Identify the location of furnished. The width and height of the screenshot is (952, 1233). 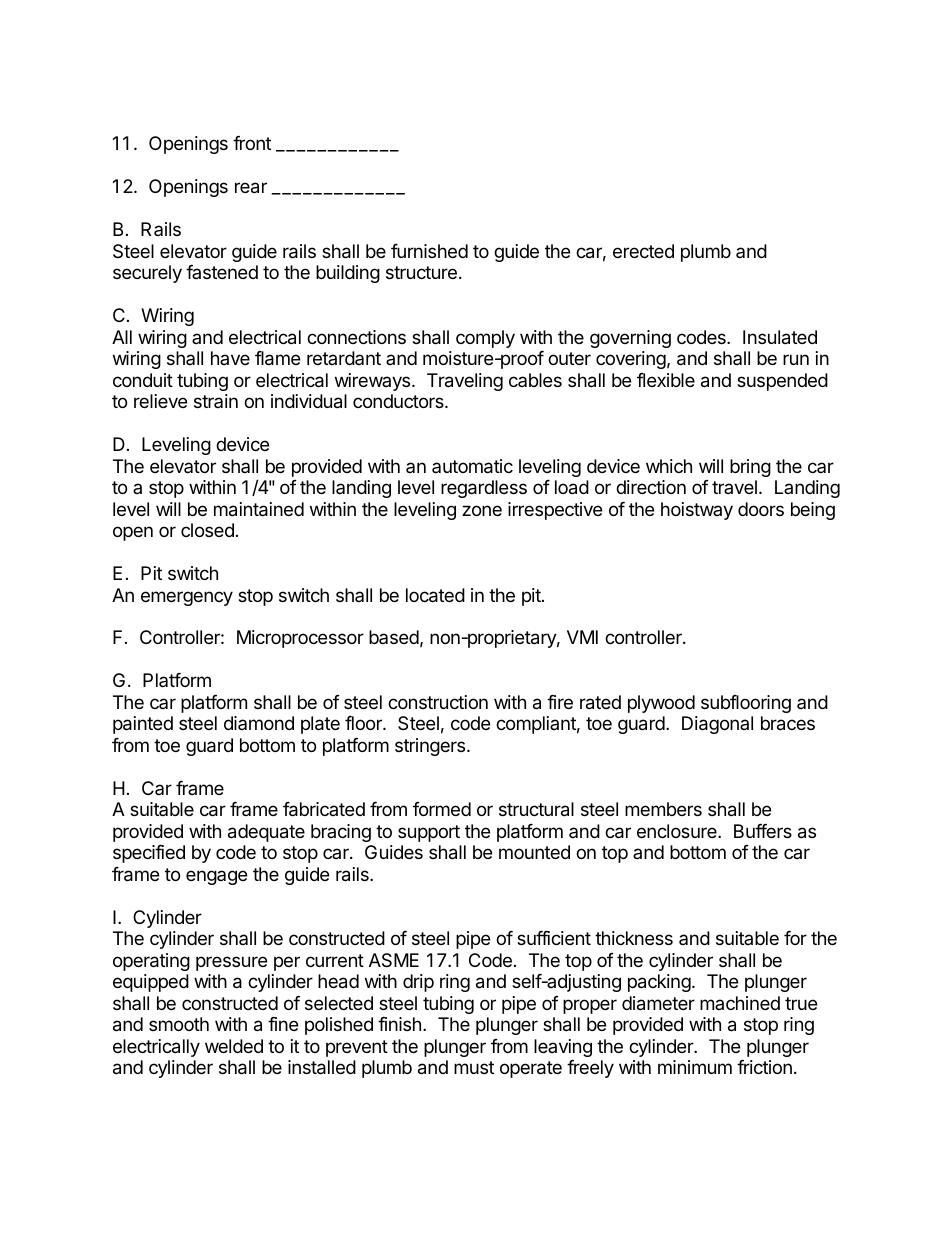
(429, 251).
